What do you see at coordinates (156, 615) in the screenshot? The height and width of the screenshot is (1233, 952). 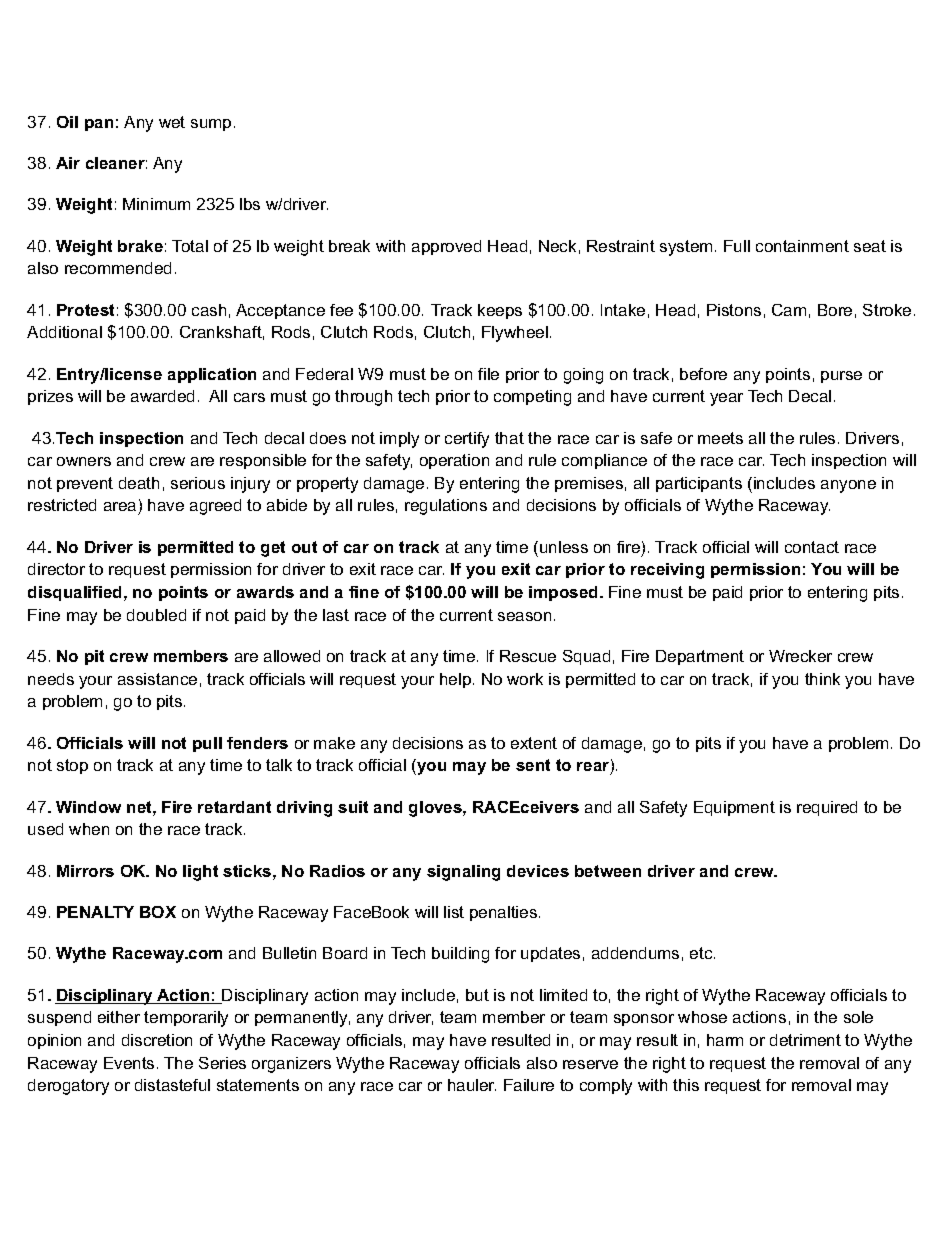 I see `doubled` at bounding box center [156, 615].
